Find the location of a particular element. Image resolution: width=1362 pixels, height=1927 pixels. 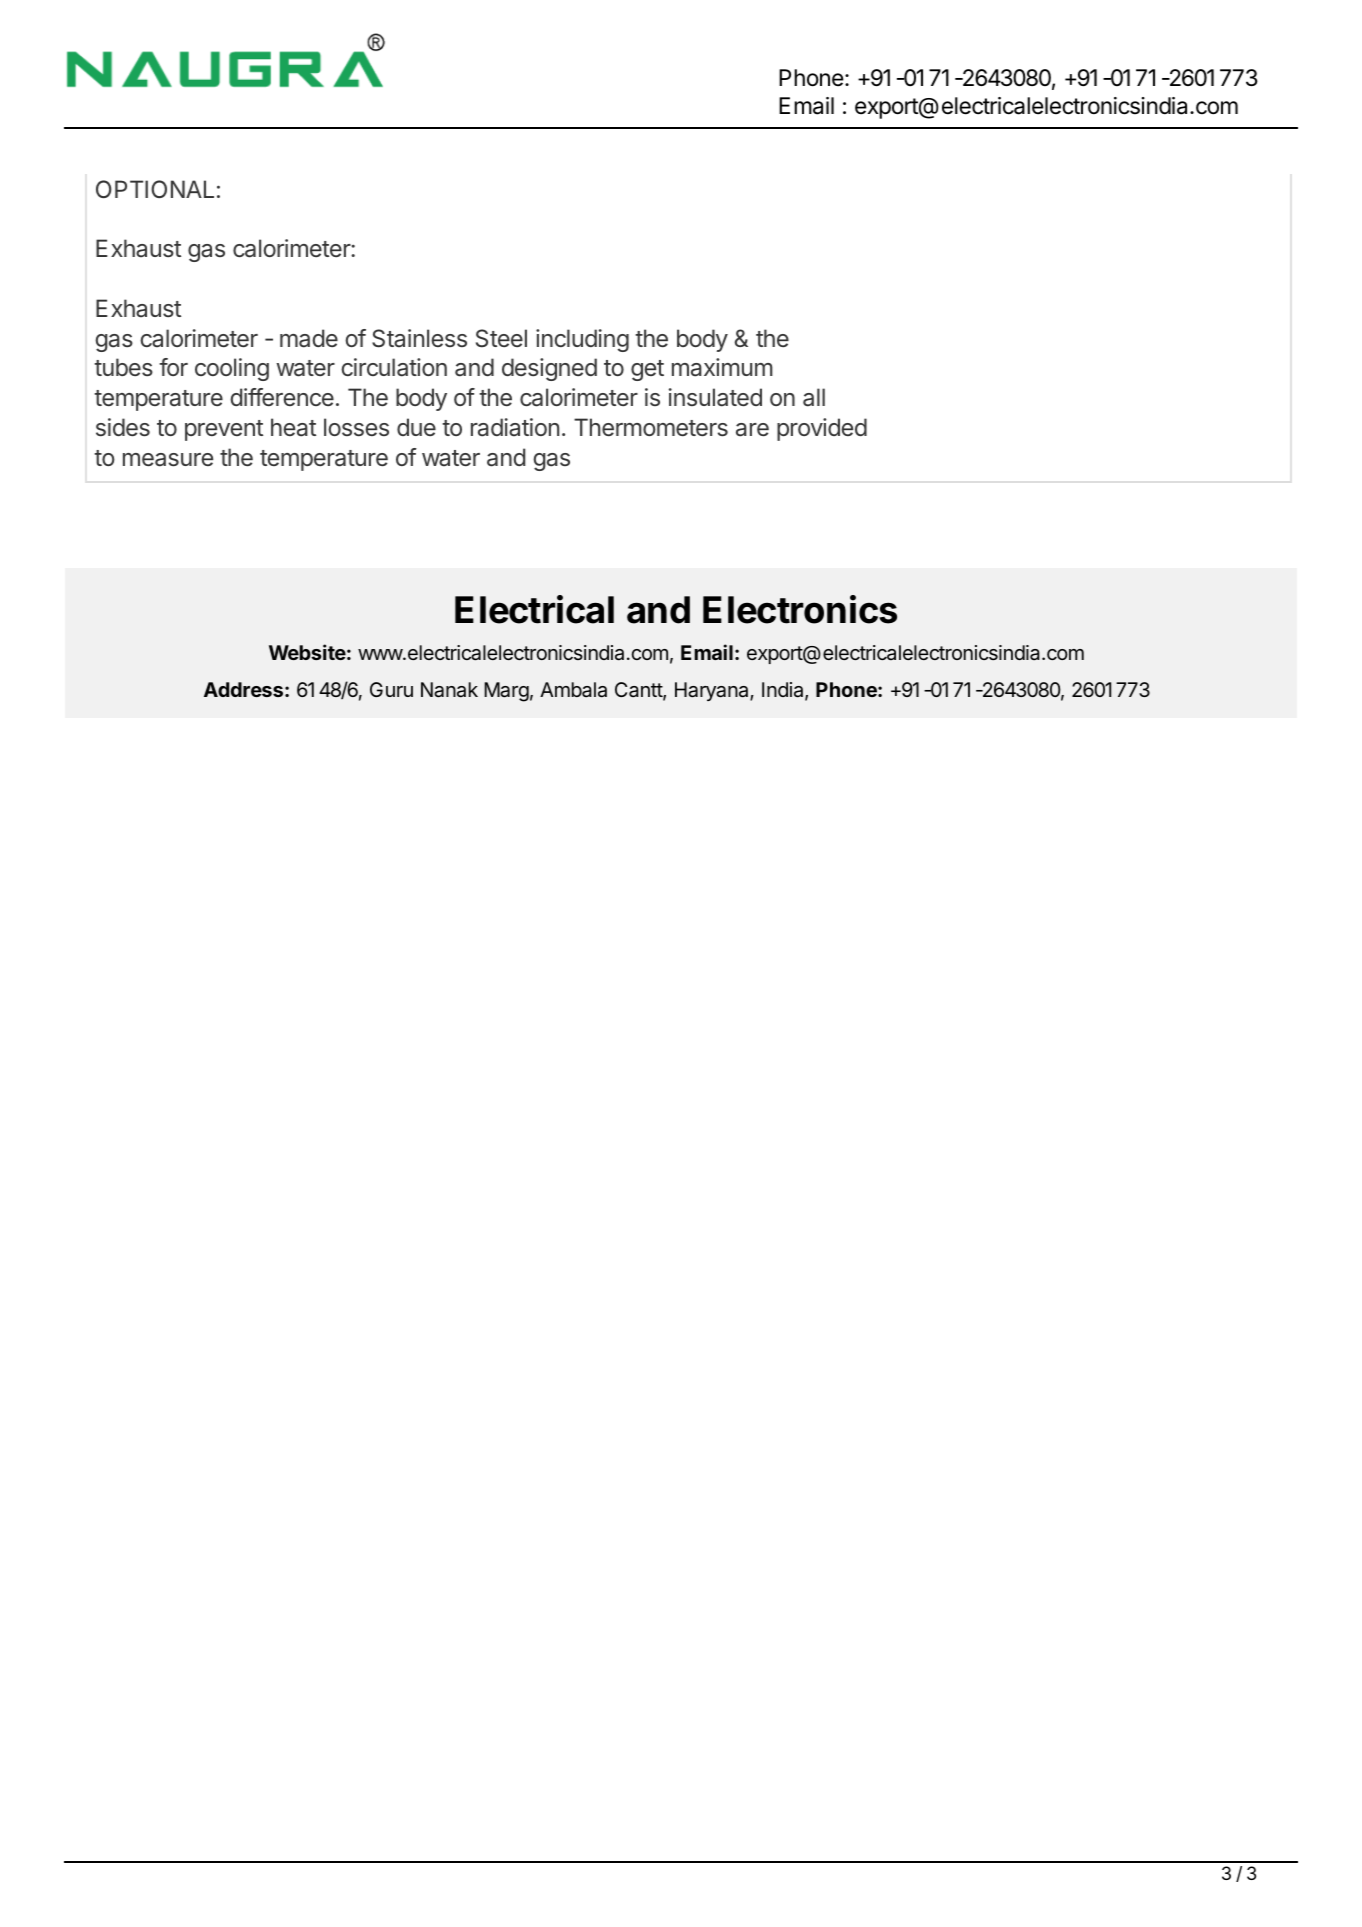

Nanak is located at coordinates (449, 690).
